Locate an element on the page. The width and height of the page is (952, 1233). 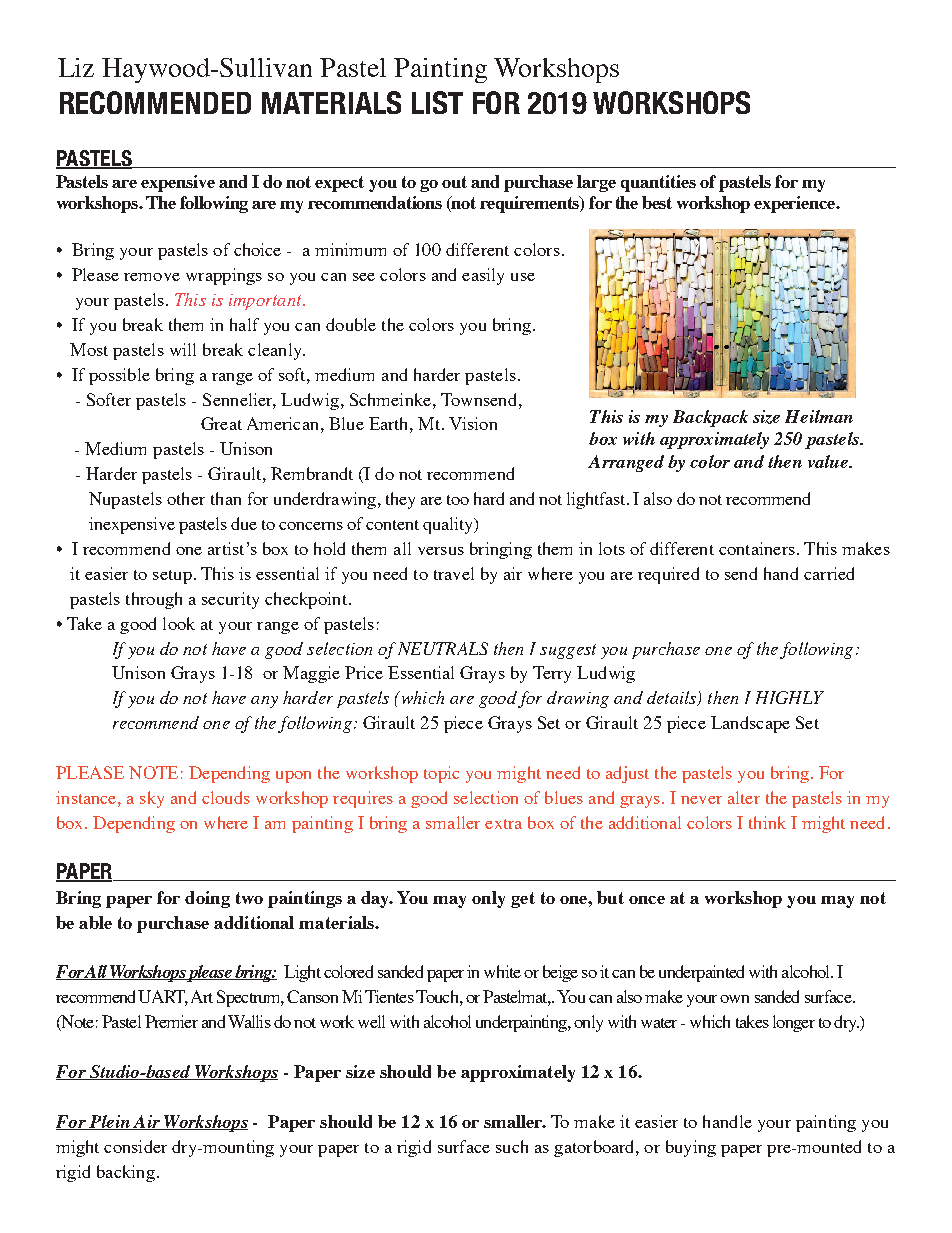
NEUTRALS is located at coordinates (443, 648).
